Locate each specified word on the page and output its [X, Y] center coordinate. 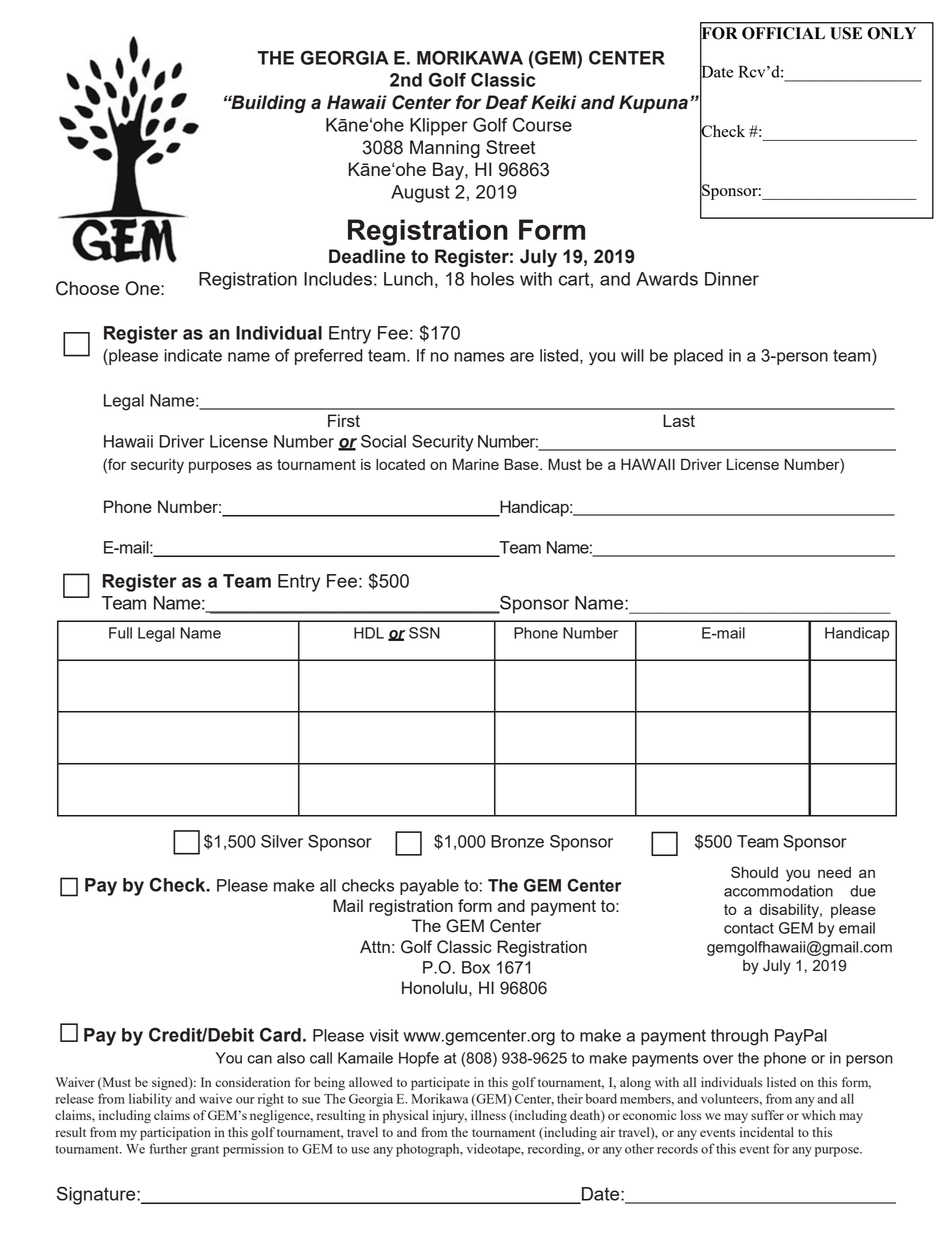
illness [488, 1115]
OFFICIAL [783, 33]
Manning [445, 149]
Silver [282, 841]
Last [679, 420]
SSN [424, 633]
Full [120, 633]
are [522, 357]
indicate [193, 355]
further [168, 1148]
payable [429, 887]
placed [698, 357]
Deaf [507, 102]
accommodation [778, 891]
